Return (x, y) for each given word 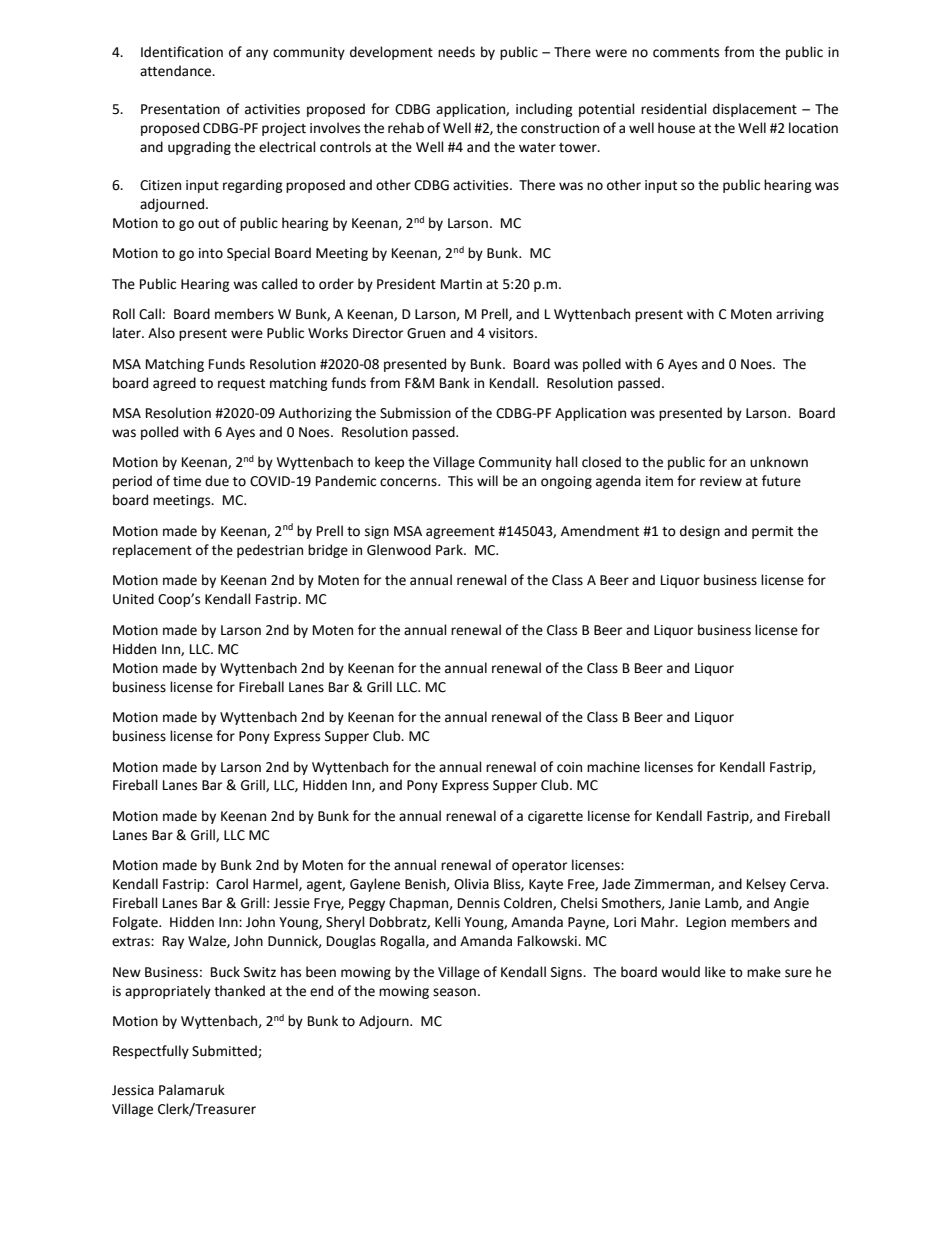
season (454, 992)
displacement (755, 110)
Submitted (225, 1051)
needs (456, 52)
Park (450, 549)
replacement (152, 551)
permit (772, 532)
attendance (177, 71)
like (715, 972)
